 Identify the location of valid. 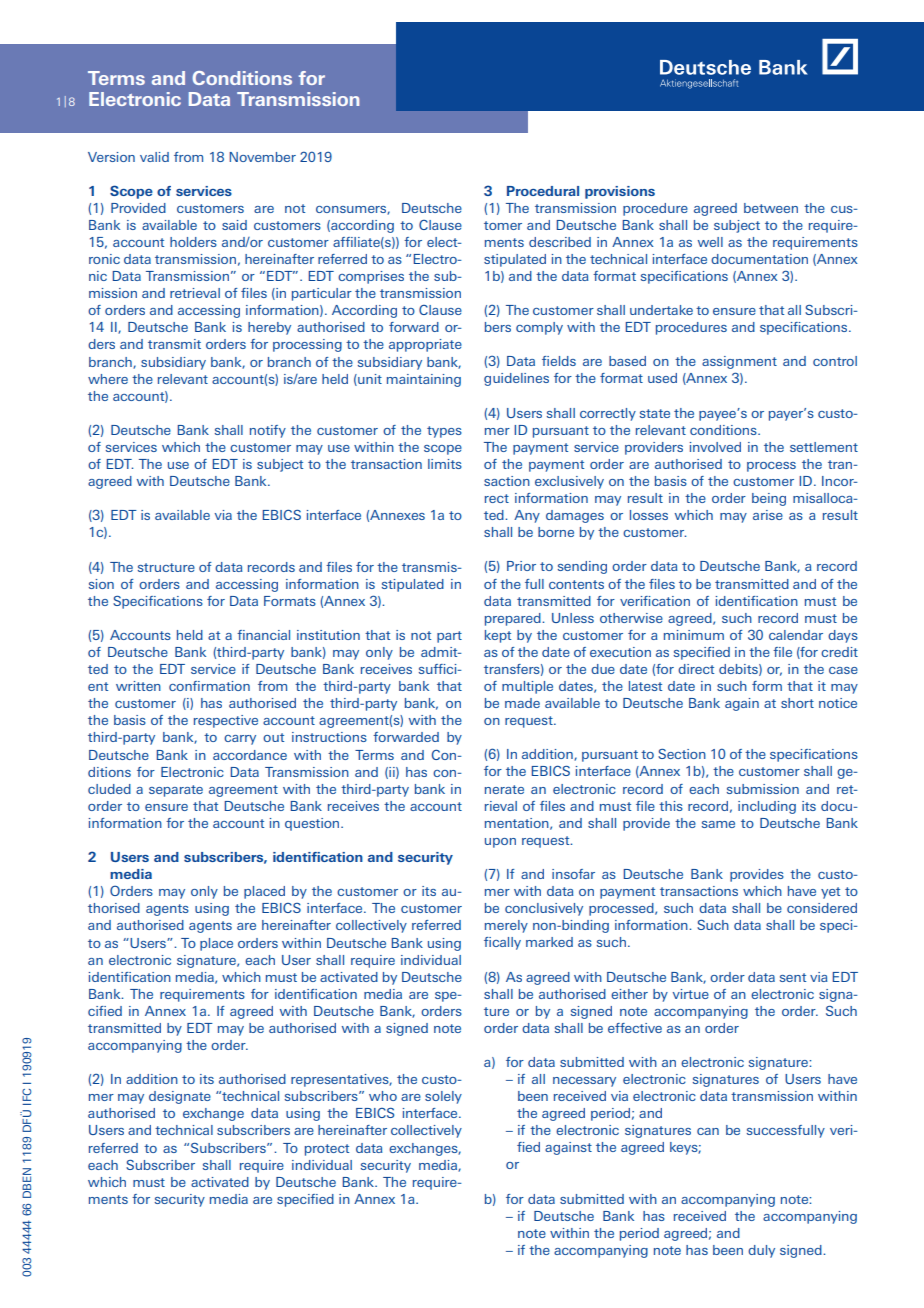
(154, 157).
